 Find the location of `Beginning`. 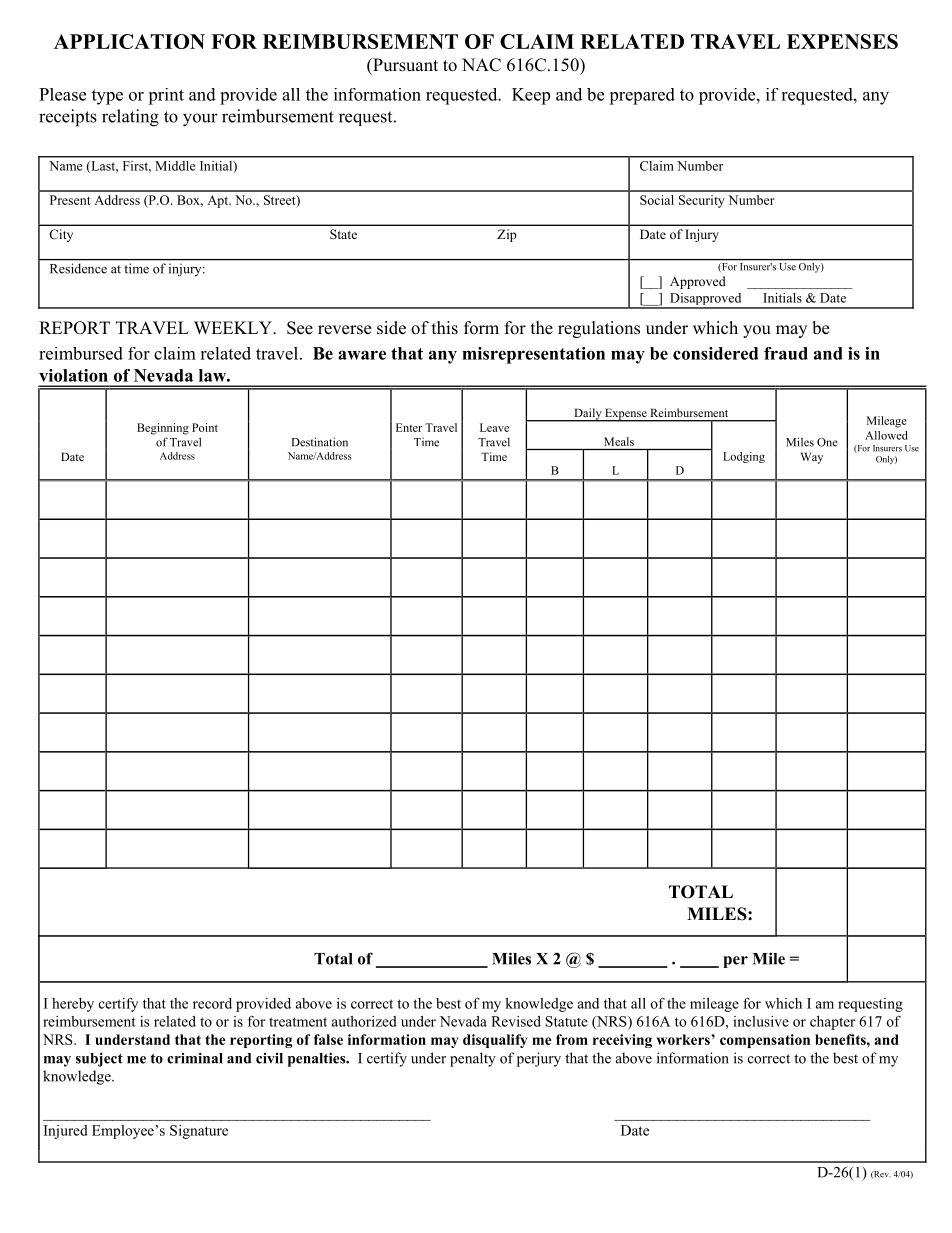

Beginning is located at coordinates (163, 429).
